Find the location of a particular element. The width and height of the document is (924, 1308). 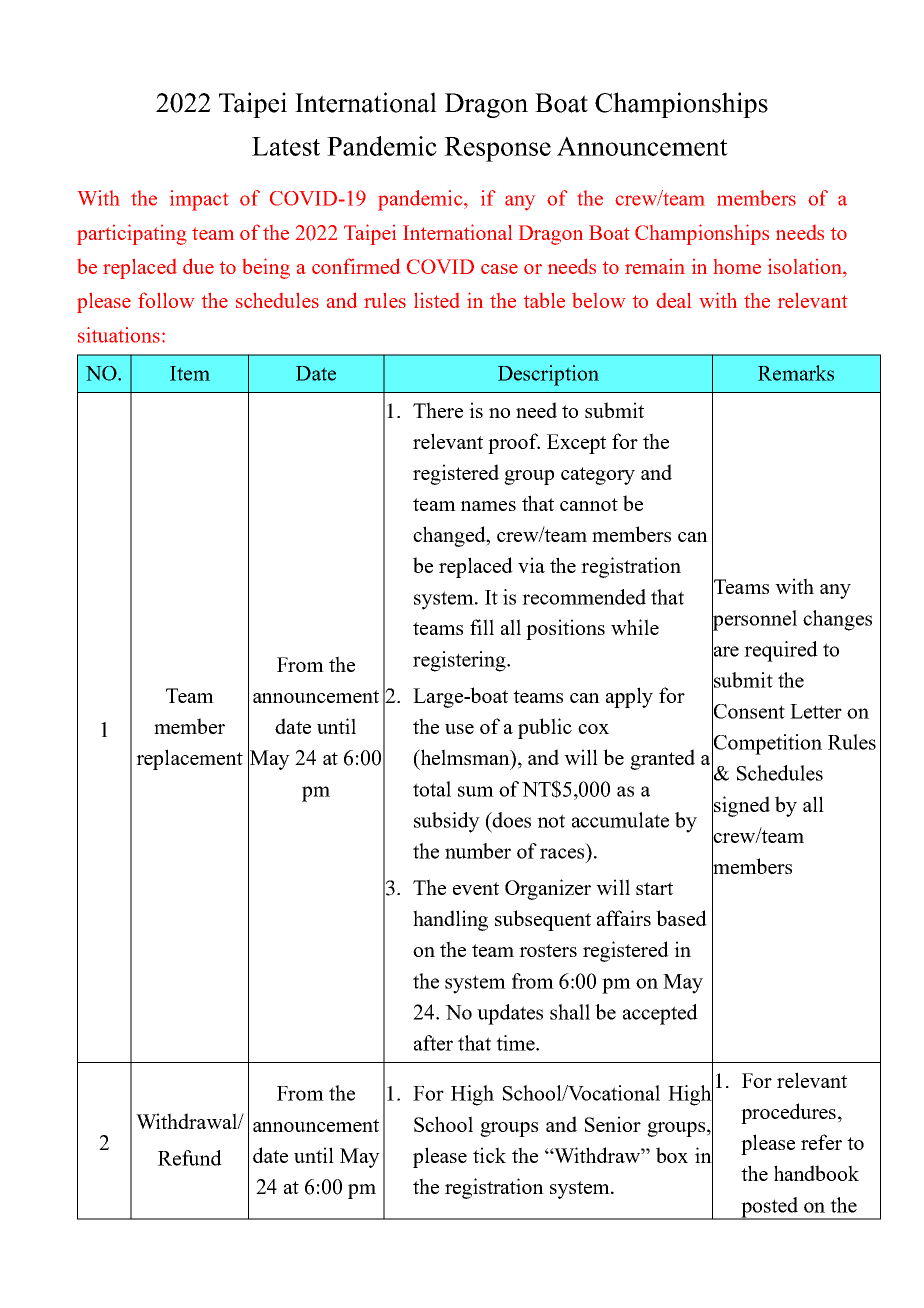

are is located at coordinates (725, 651).
